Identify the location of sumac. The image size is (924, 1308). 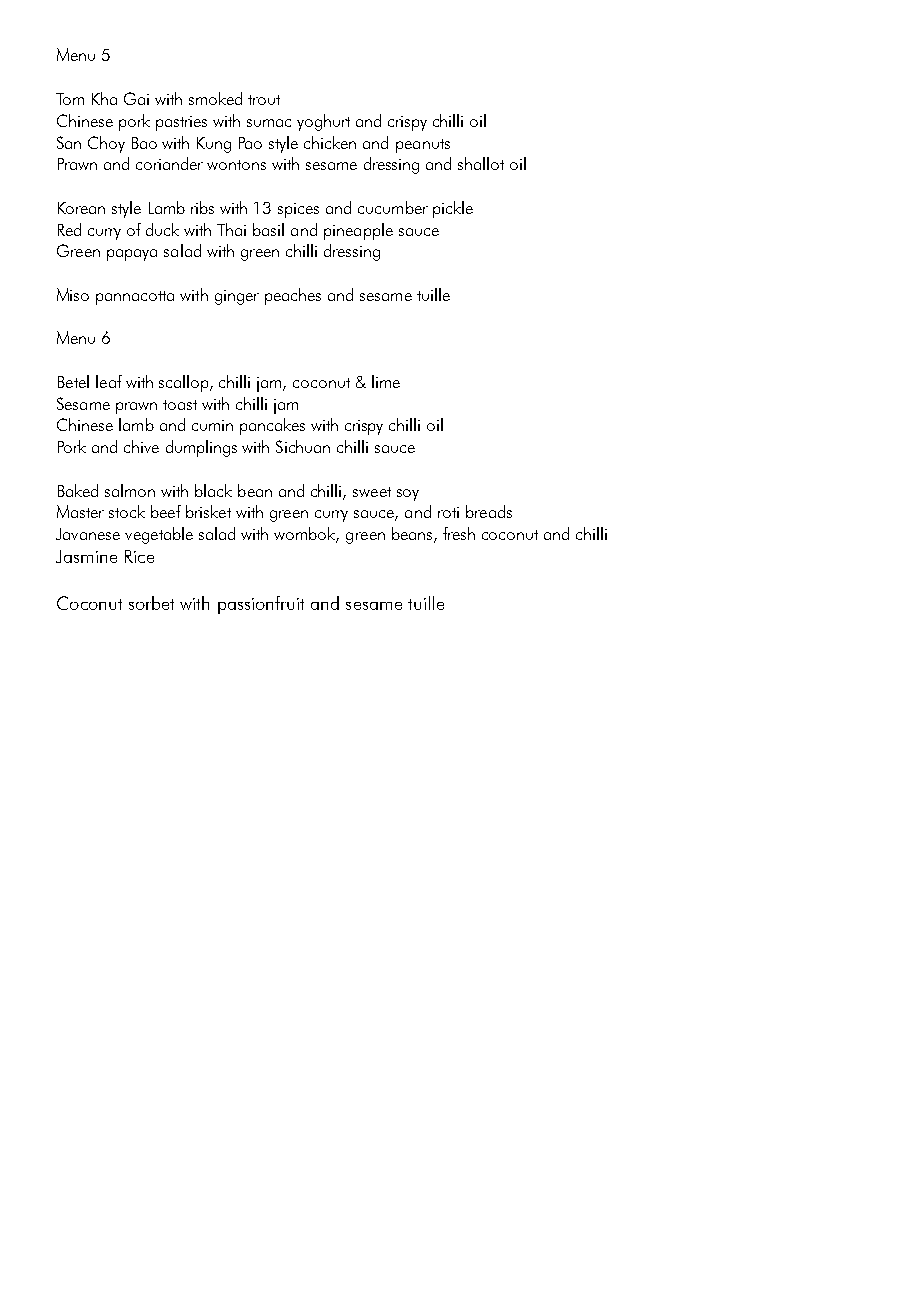
(269, 123).
